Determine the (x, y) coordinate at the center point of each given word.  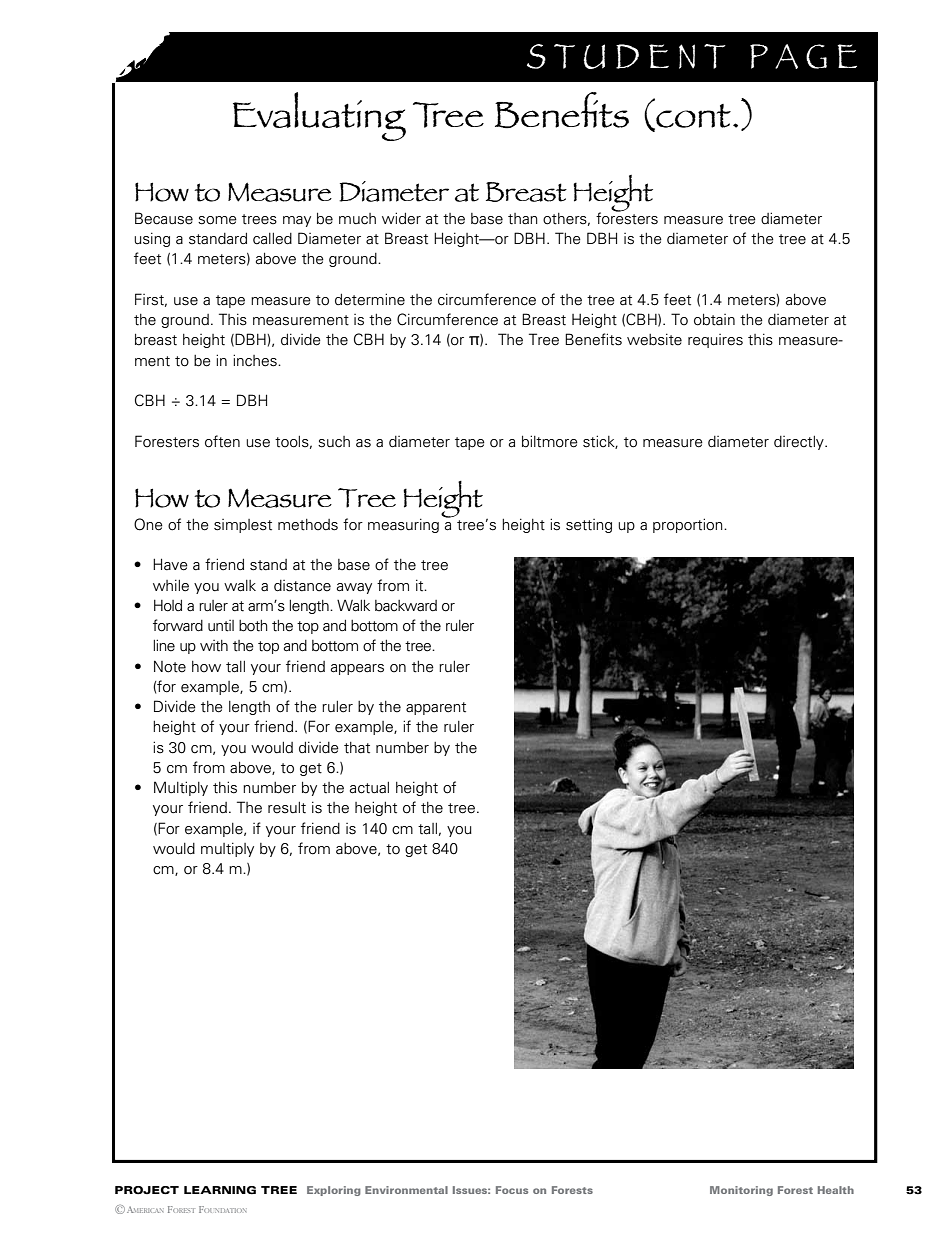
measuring (403, 525)
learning (220, 1190)
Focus (512, 1190)
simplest (243, 526)
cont (692, 115)
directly (800, 443)
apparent (436, 708)
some (217, 220)
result (287, 808)
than (523, 219)
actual (369, 788)
